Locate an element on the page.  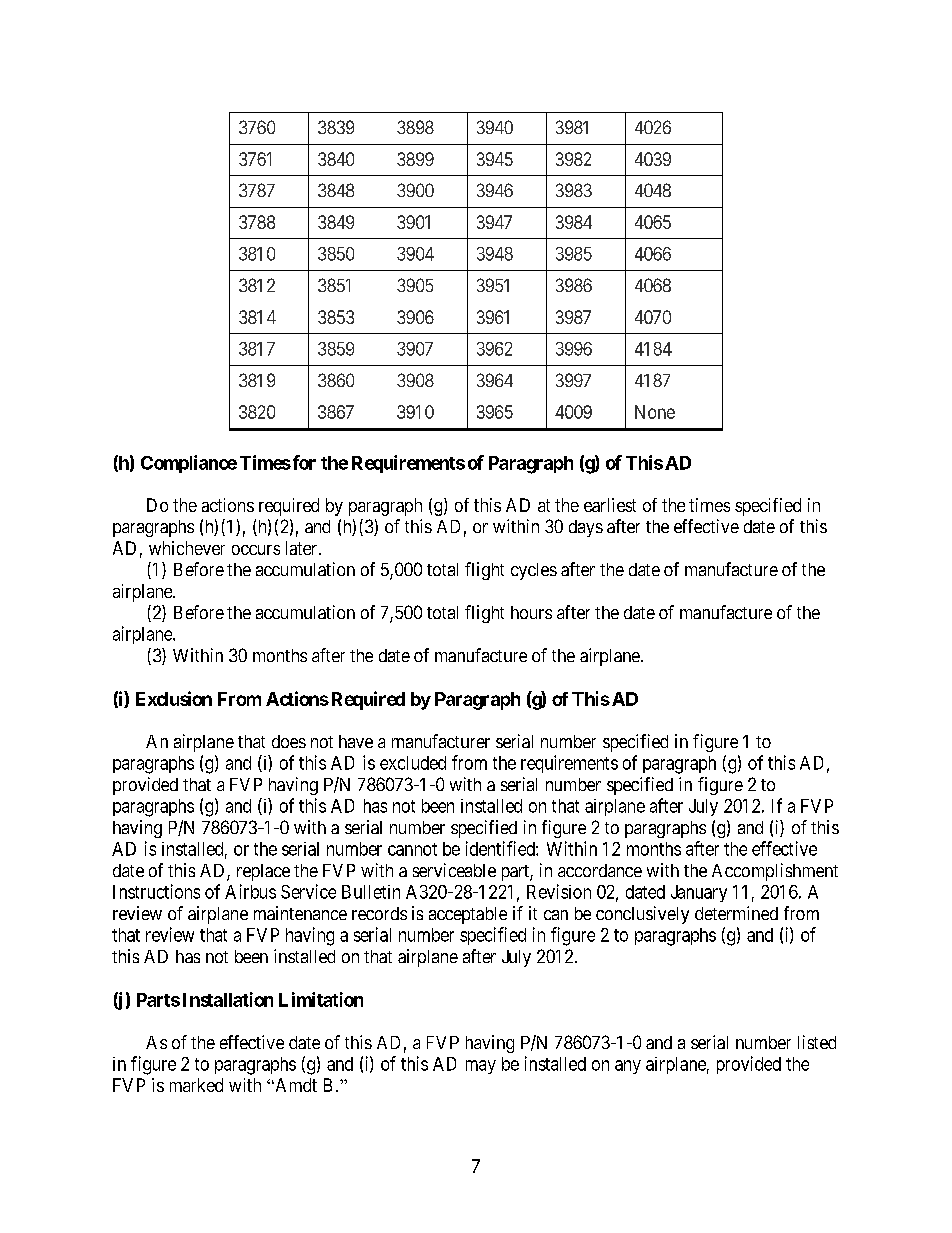
marked is located at coordinates (196, 1085).
